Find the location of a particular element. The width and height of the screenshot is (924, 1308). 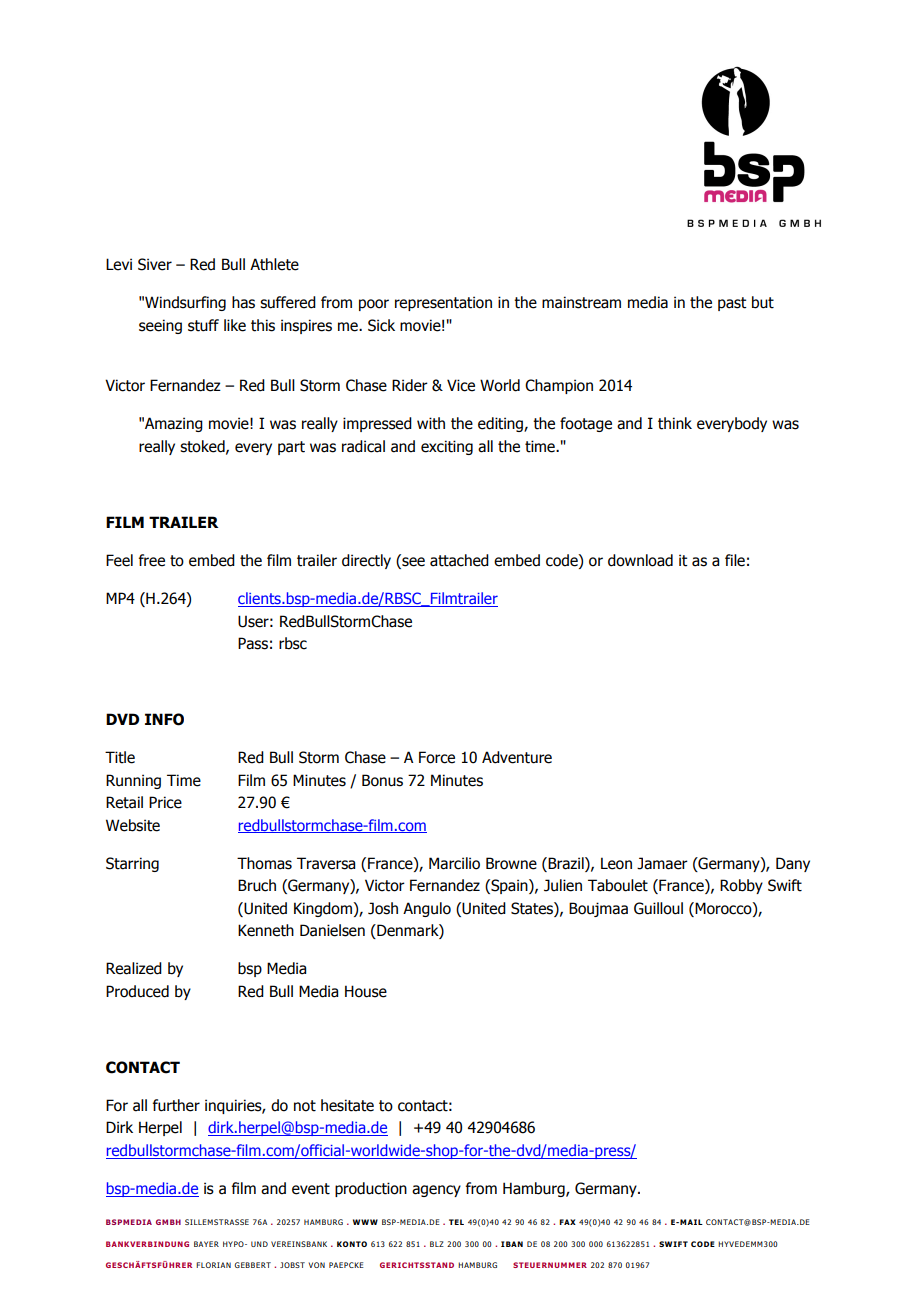

further is located at coordinates (176, 1105).
